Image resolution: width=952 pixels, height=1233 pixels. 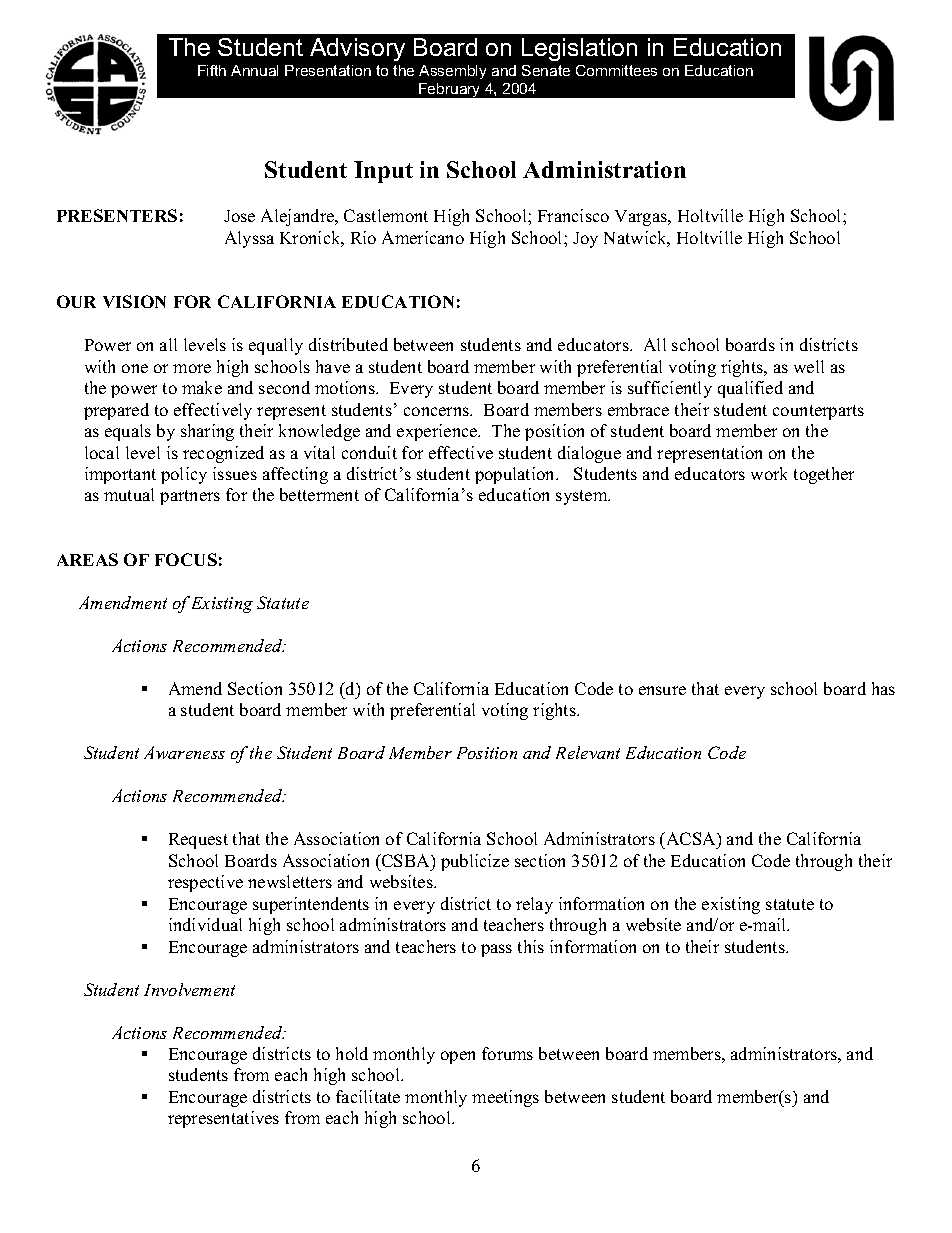 I want to click on Assembly, so click(x=452, y=72).
